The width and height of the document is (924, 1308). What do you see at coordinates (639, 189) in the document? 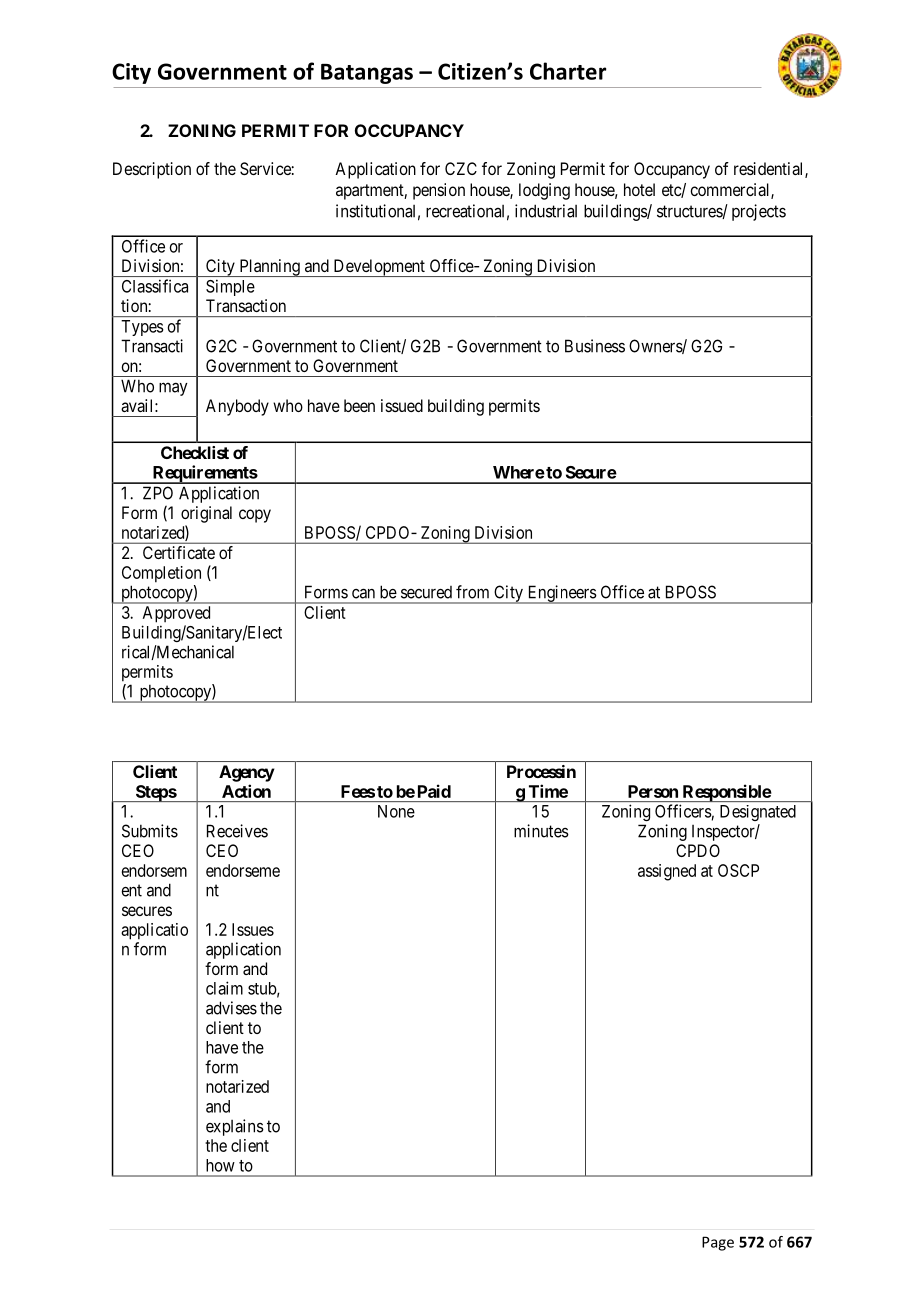
I see `hotel` at bounding box center [639, 189].
